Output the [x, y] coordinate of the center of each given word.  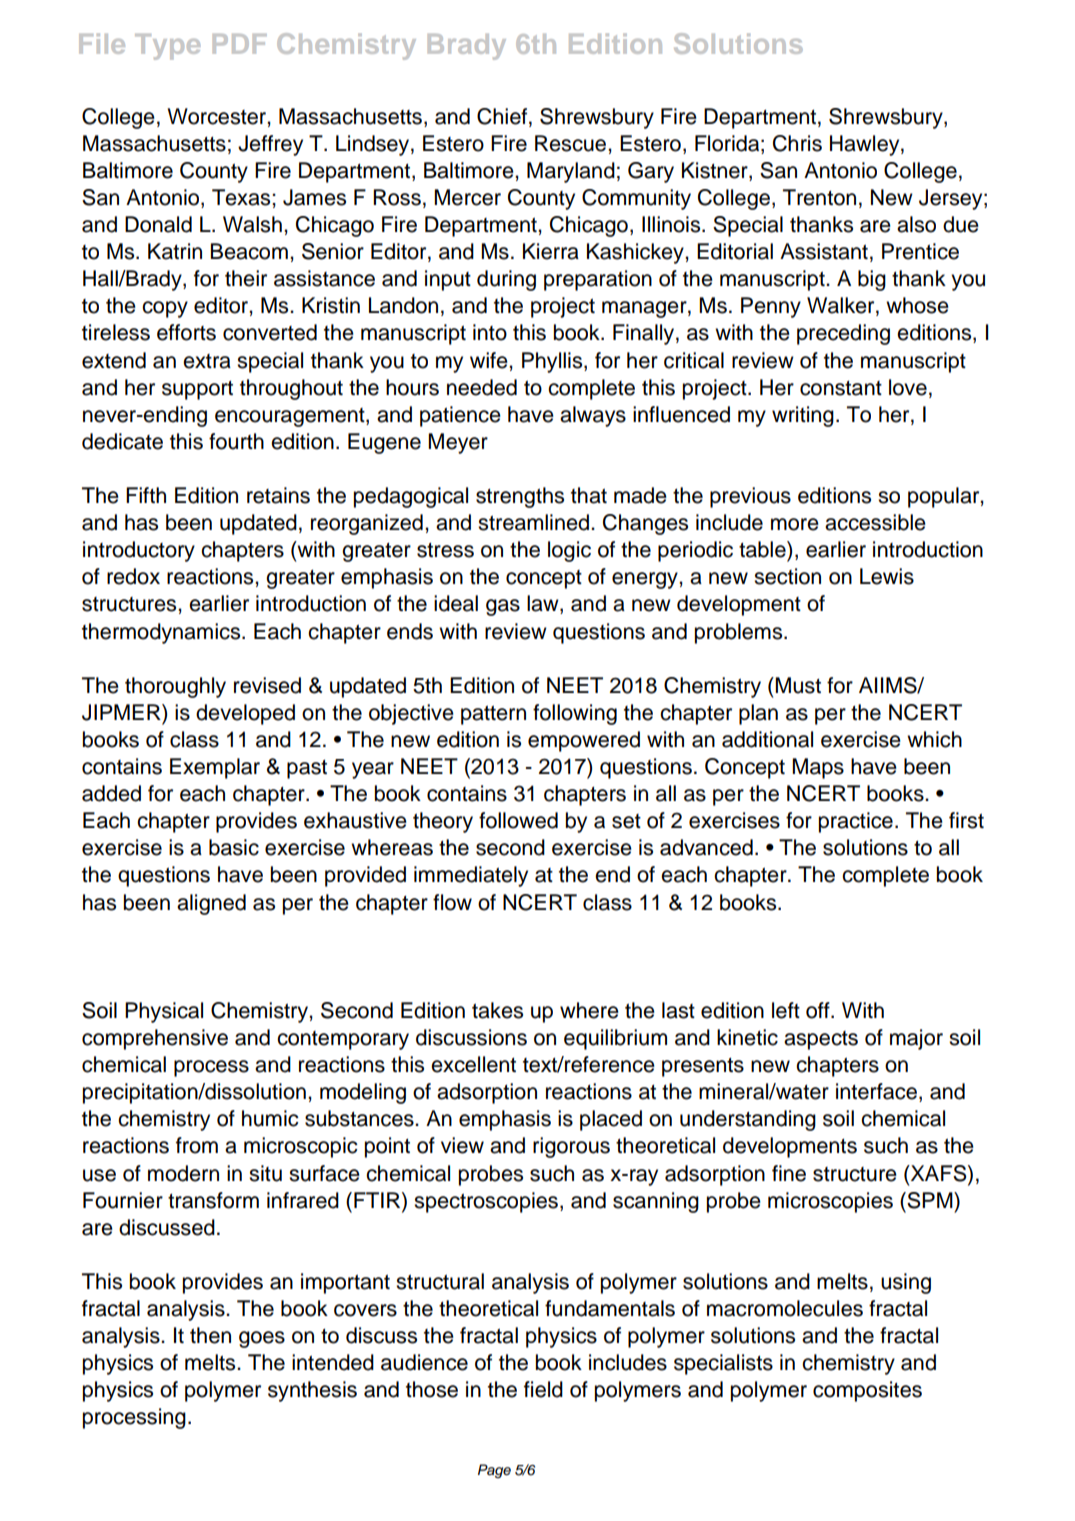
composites [867, 1391]
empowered [584, 741]
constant [841, 388]
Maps [818, 768]
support [197, 390]
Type [167, 47]
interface [876, 1091]
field [543, 1389]
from [197, 1145]
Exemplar [215, 768]
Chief [503, 116]
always [593, 416]
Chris [797, 143]
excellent [473, 1064]
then [210, 1335]
